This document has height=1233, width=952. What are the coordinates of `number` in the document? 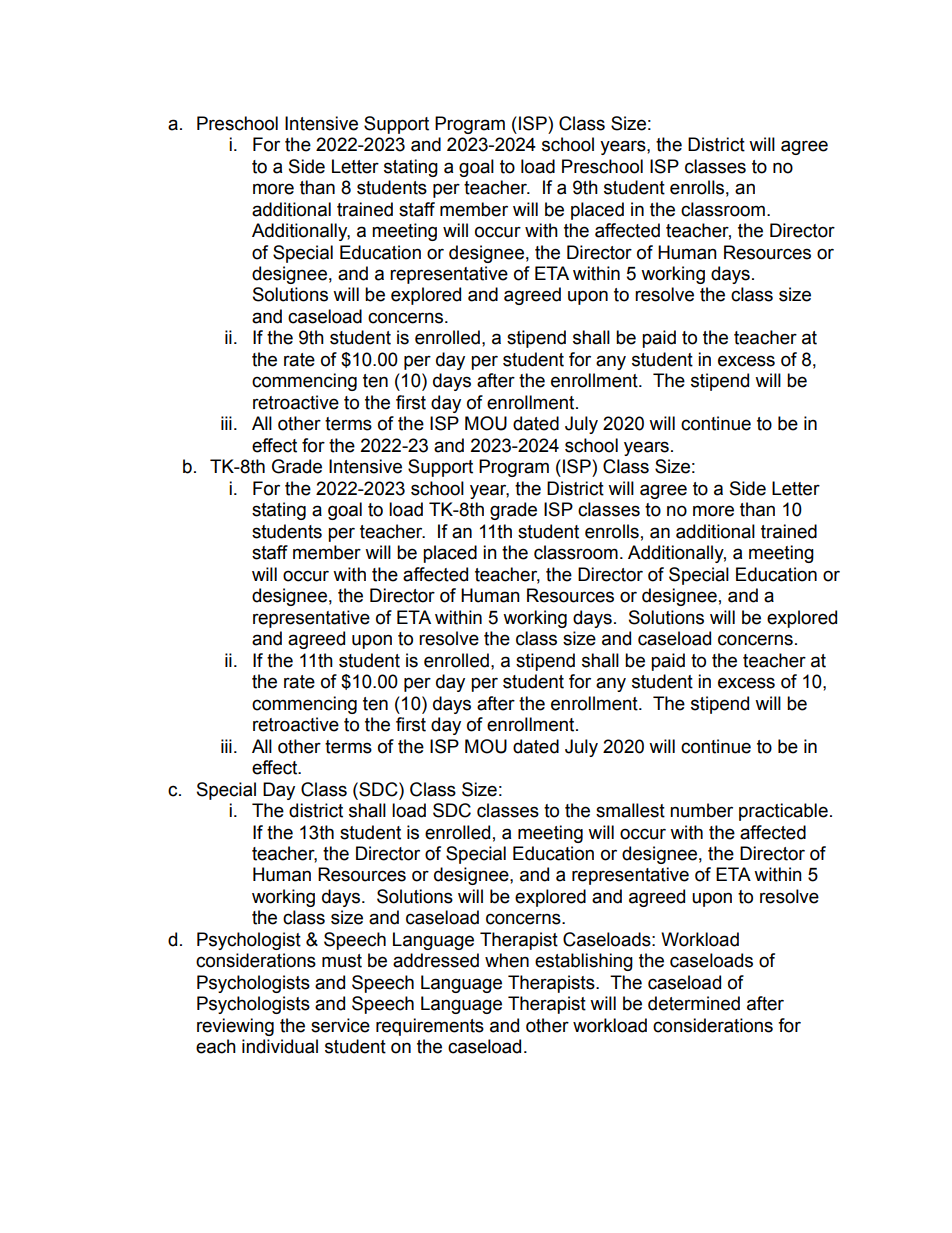 It's located at (701, 810).
